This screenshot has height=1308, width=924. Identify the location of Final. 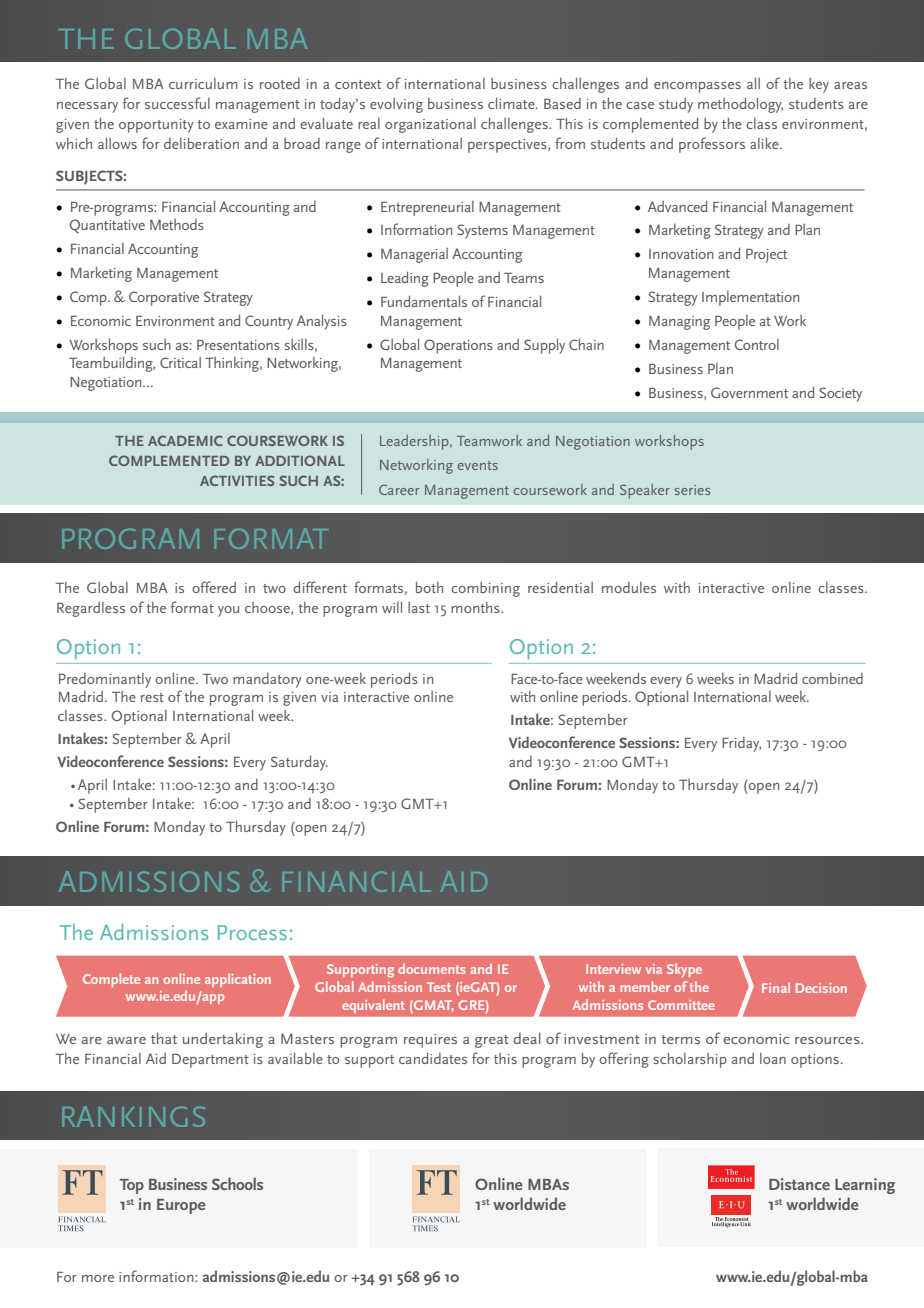
(776, 987).
